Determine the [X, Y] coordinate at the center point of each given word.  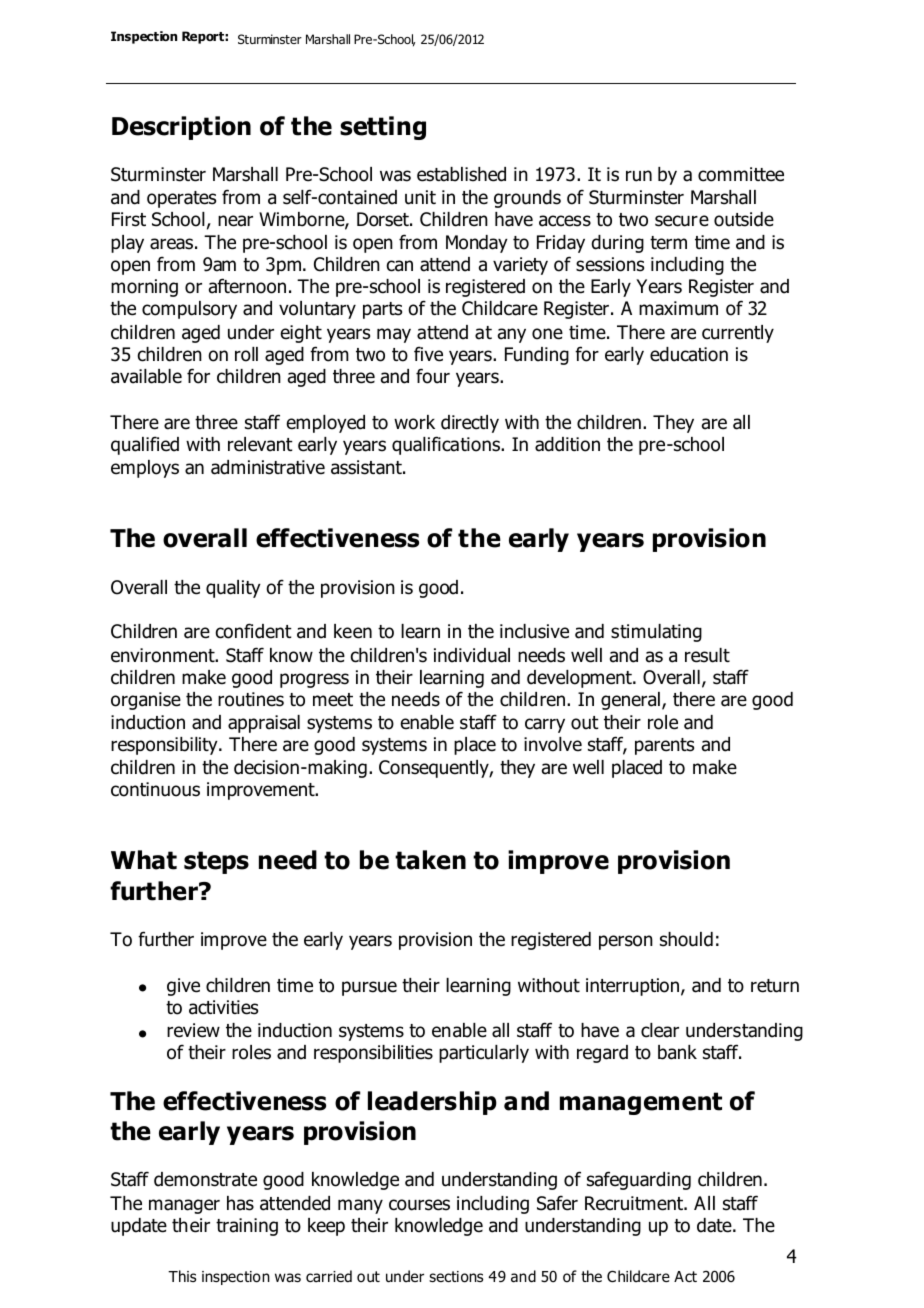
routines [251, 699]
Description [181, 128]
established [461, 174]
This [182, 1276]
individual [472, 655]
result [707, 655]
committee [741, 174]
